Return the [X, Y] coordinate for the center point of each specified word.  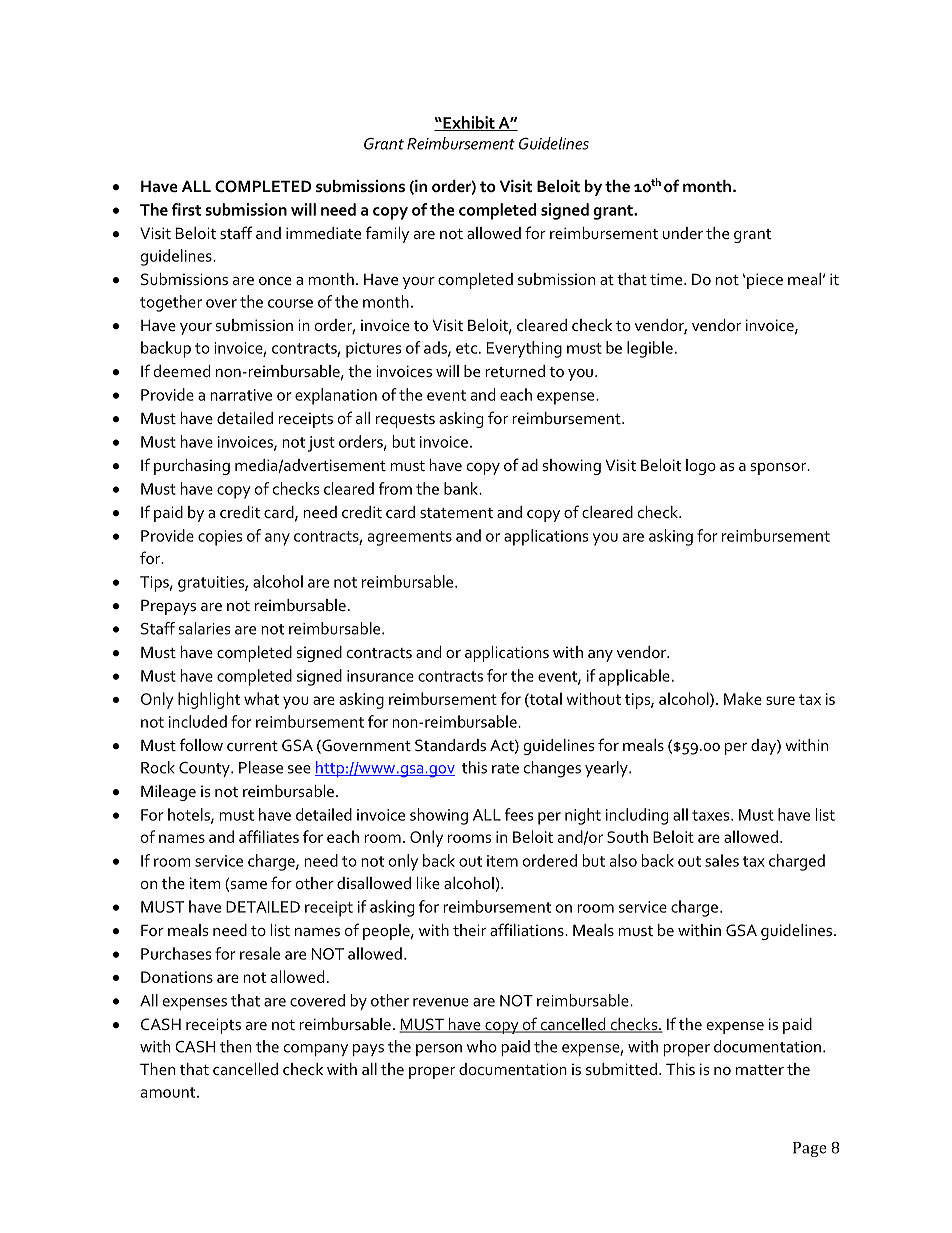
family [387, 234]
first [186, 209]
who [482, 1046]
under [683, 233]
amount [169, 1092]
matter [760, 1070]
